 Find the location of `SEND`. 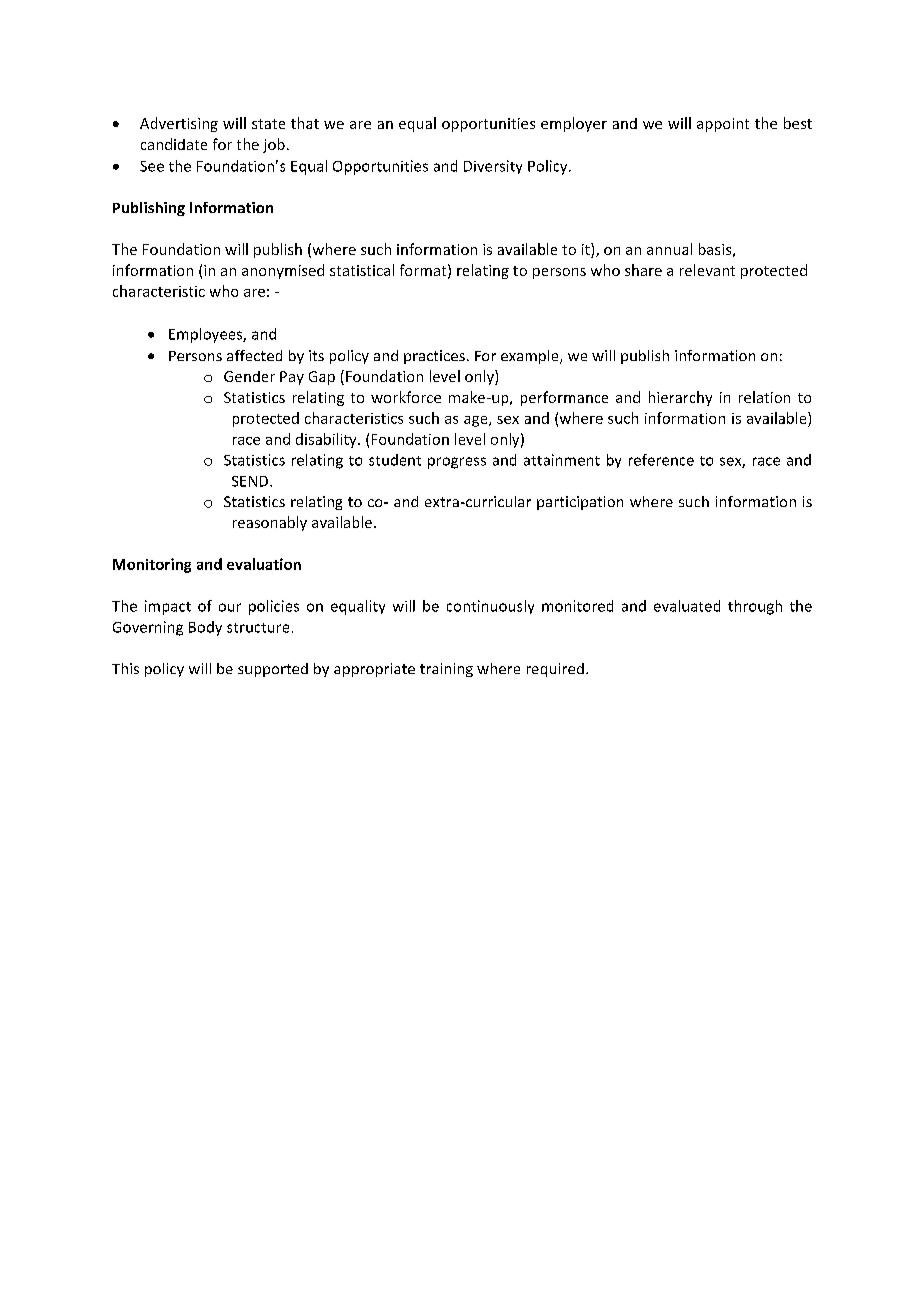

SEND is located at coordinates (251, 481).
